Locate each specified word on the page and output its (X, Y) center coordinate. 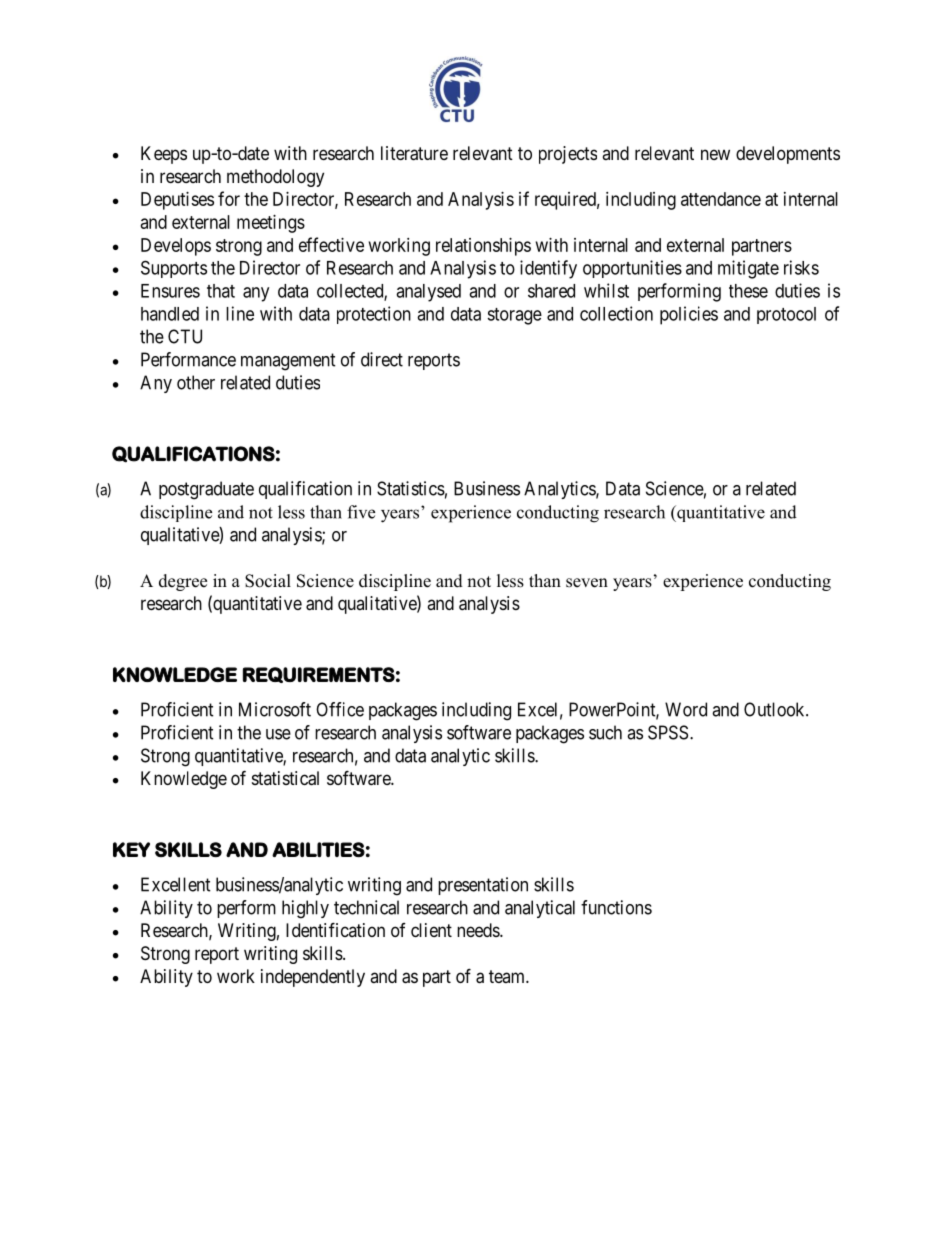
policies (689, 315)
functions (616, 907)
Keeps (164, 155)
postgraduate (206, 490)
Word (686, 709)
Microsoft (275, 709)
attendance (721, 199)
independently (313, 978)
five (361, 512)
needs (479, 930)
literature (414, 153)
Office (340, 709)
